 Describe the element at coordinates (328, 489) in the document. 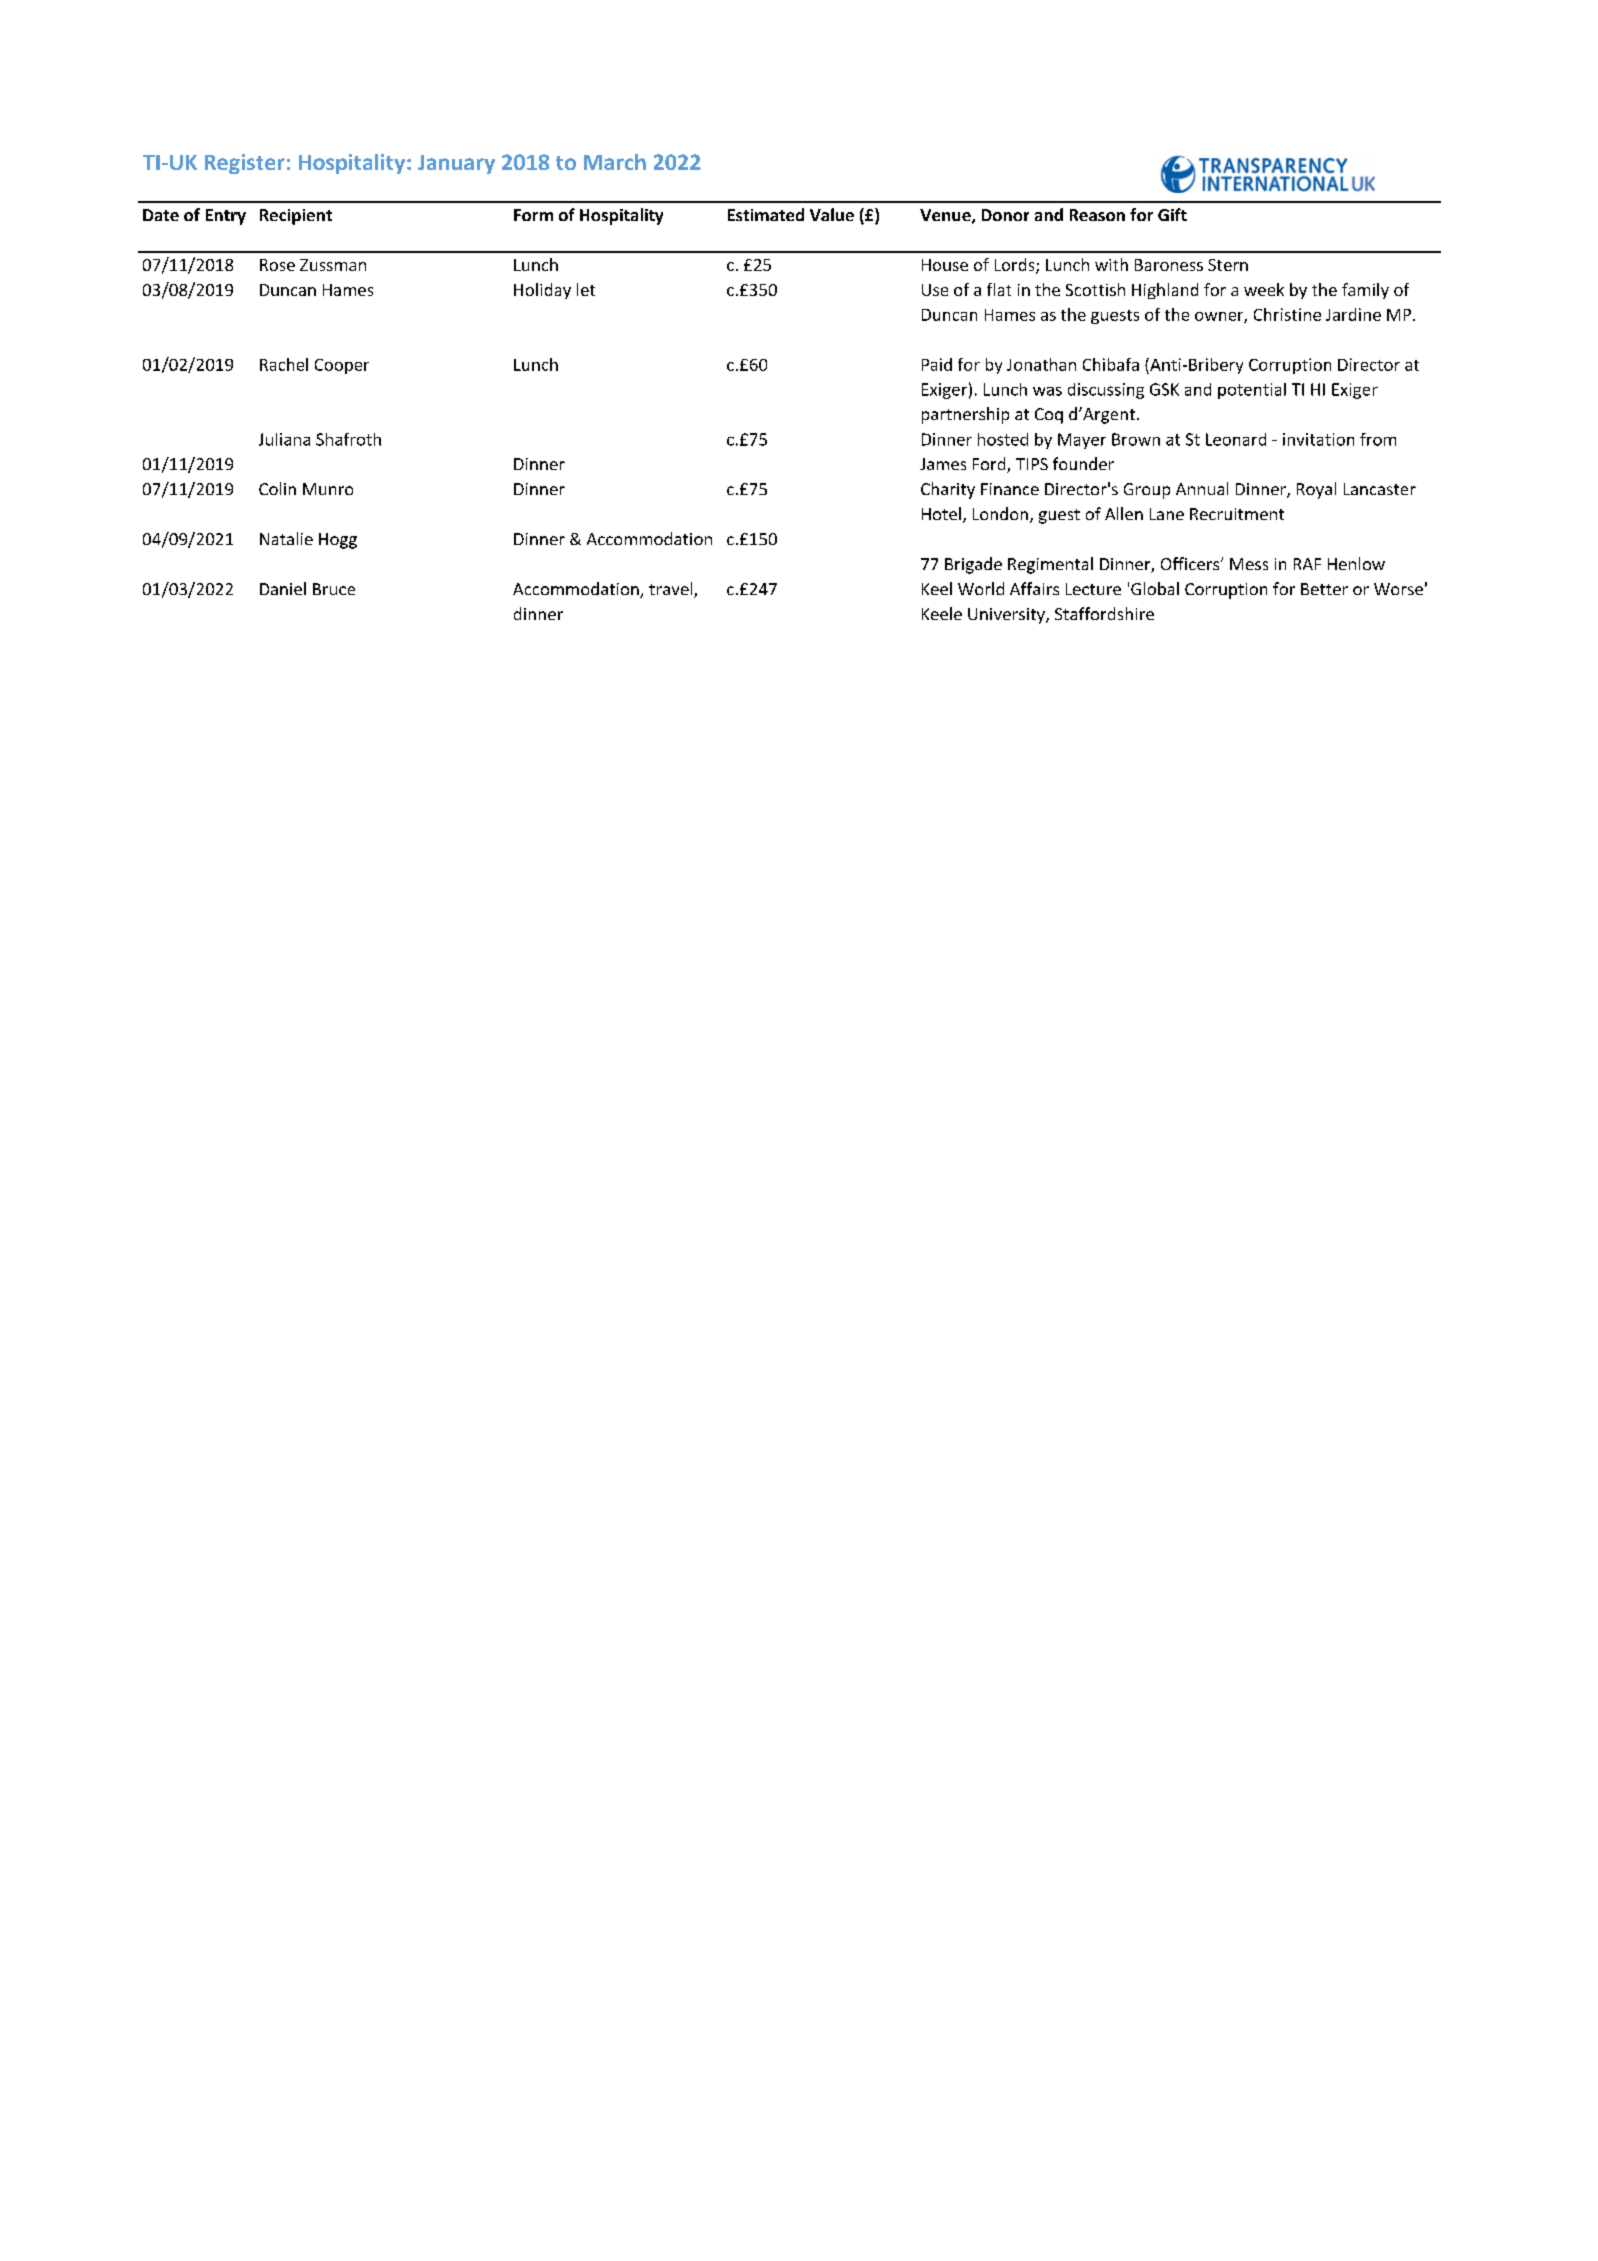

I see `Munro` at that location.
